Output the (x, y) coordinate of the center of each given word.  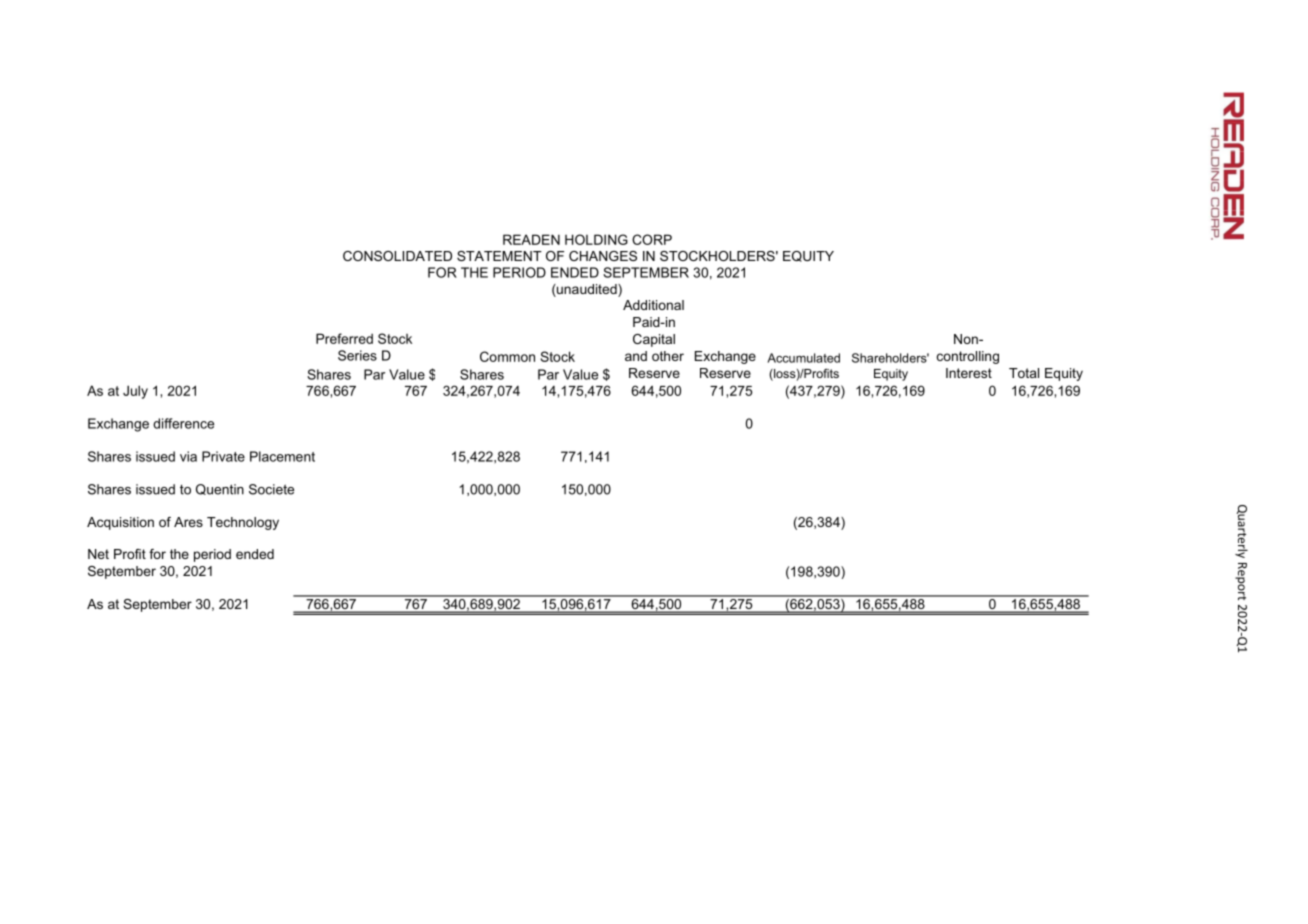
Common (507, 356)
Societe (271, 489)
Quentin (220, 489)
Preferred (344, 338)
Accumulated (803, 358)
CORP (652, 239)
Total (1024, 373)
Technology (243, 523)
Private (223, 456)
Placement (282, 456)
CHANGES (603, 256)
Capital (654, 340)
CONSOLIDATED (397, 256)
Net (98, 554)
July (135, 392)
